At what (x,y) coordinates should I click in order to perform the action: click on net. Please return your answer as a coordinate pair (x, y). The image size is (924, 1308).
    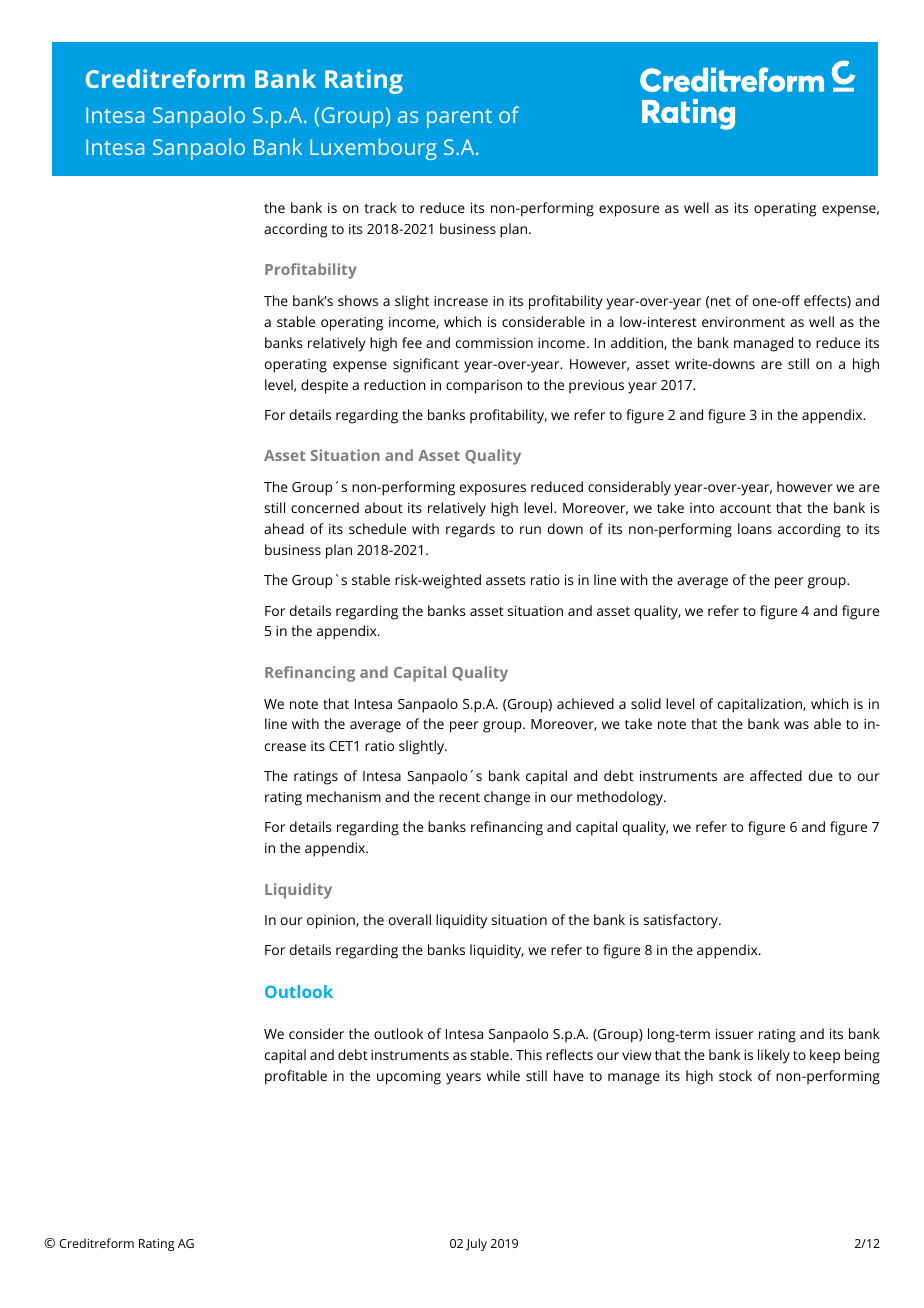
    Looking at the image, I should click on (721, 301).
